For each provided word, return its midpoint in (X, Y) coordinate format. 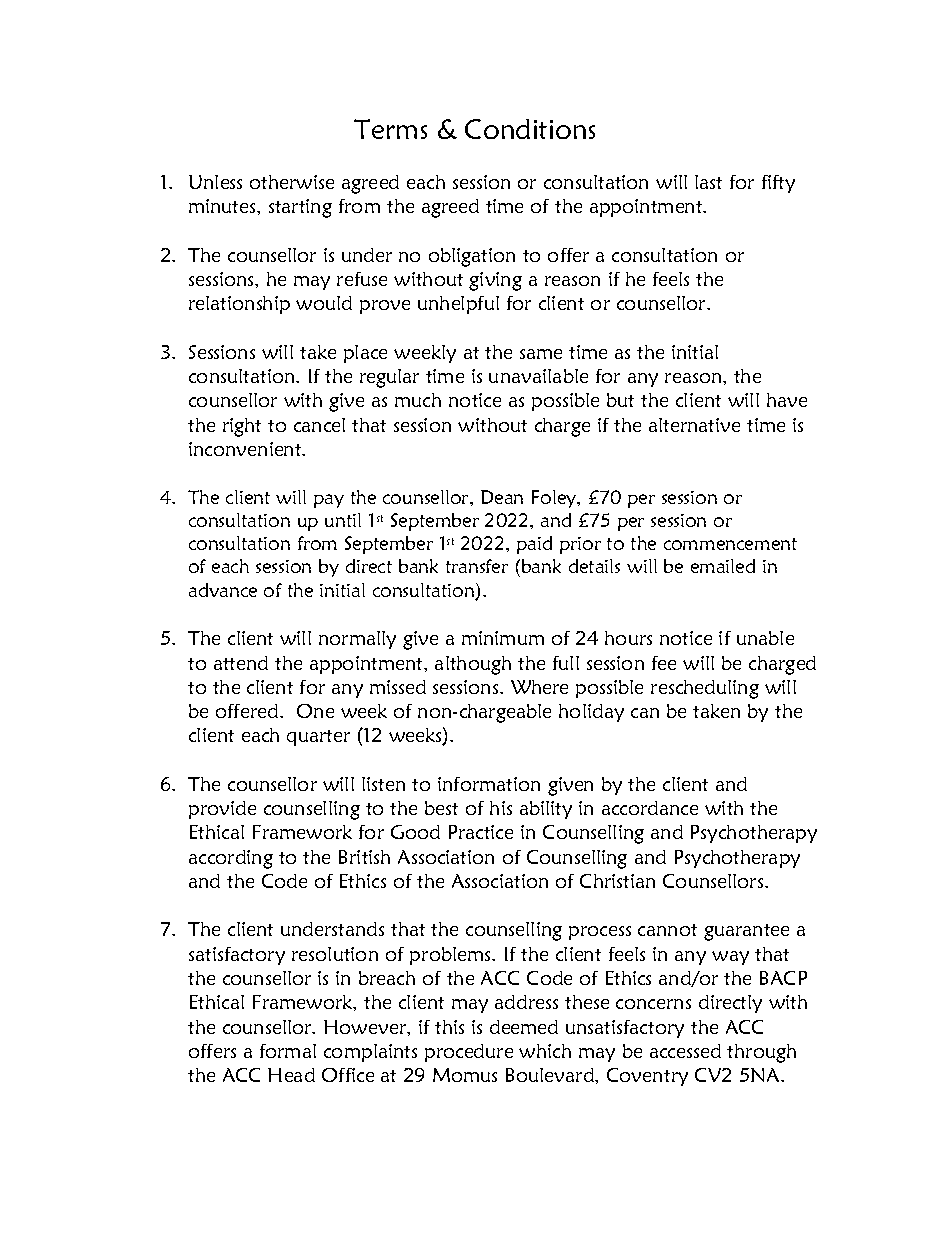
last (708, 182)
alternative (694, 425)
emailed (723, 566)
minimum (503, 638)
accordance (650, 808)
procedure (469, 1053)
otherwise (292, 182)
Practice (481, 832)
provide (222, 810)
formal (288, 1051)
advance (223, 590)
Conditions (530, 129)
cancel (319, 425)
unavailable (538, 376)
